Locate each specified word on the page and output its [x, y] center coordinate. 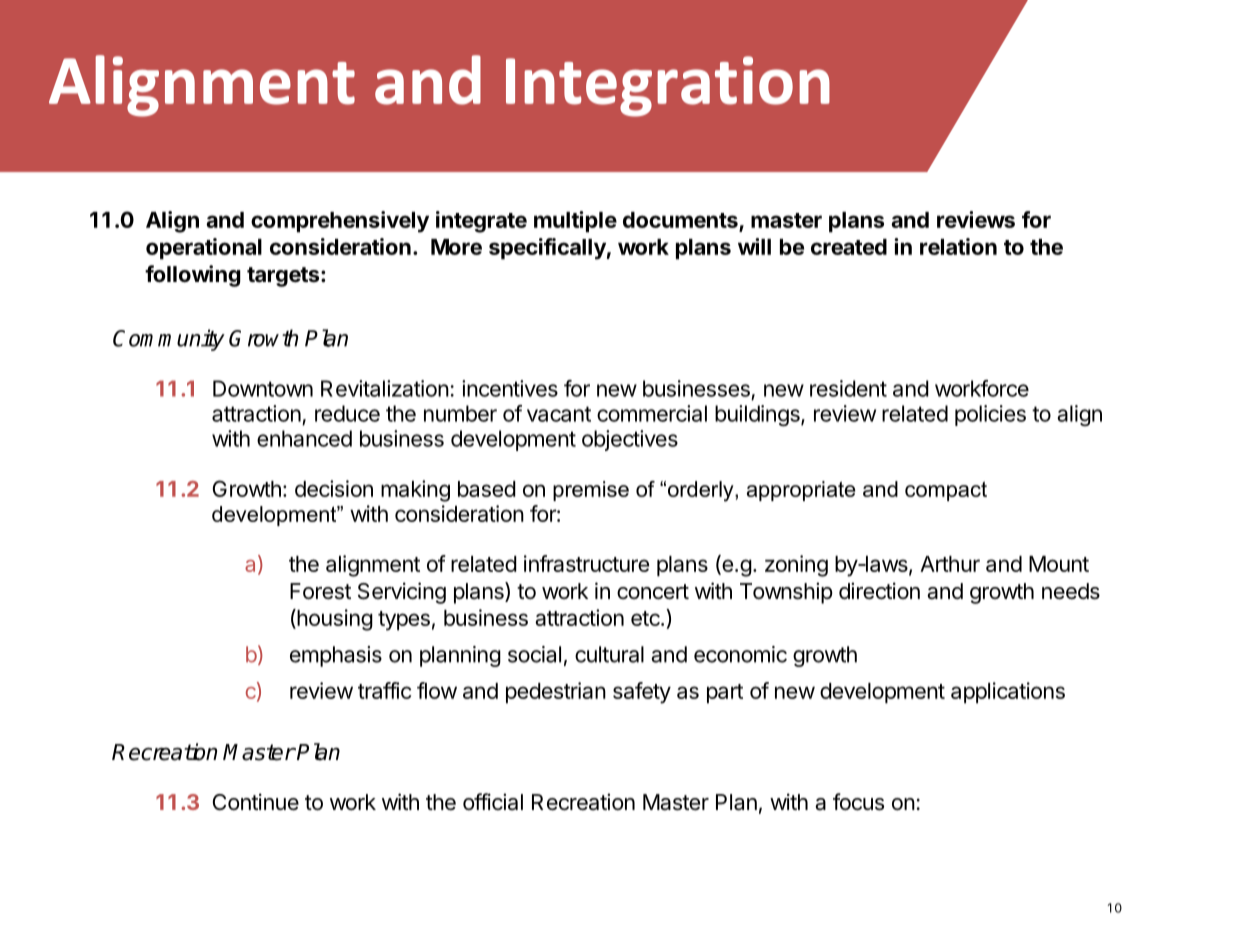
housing [334, 620]
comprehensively [340, 222]
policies [990, 415]
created [849, 247]
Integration [668, 86]
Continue [256, 802]
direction [879, 591]
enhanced [304, 438]
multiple [575, 222]
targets [283, 277]
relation [958, 246]
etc [646, 618]
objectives [630, 440]
